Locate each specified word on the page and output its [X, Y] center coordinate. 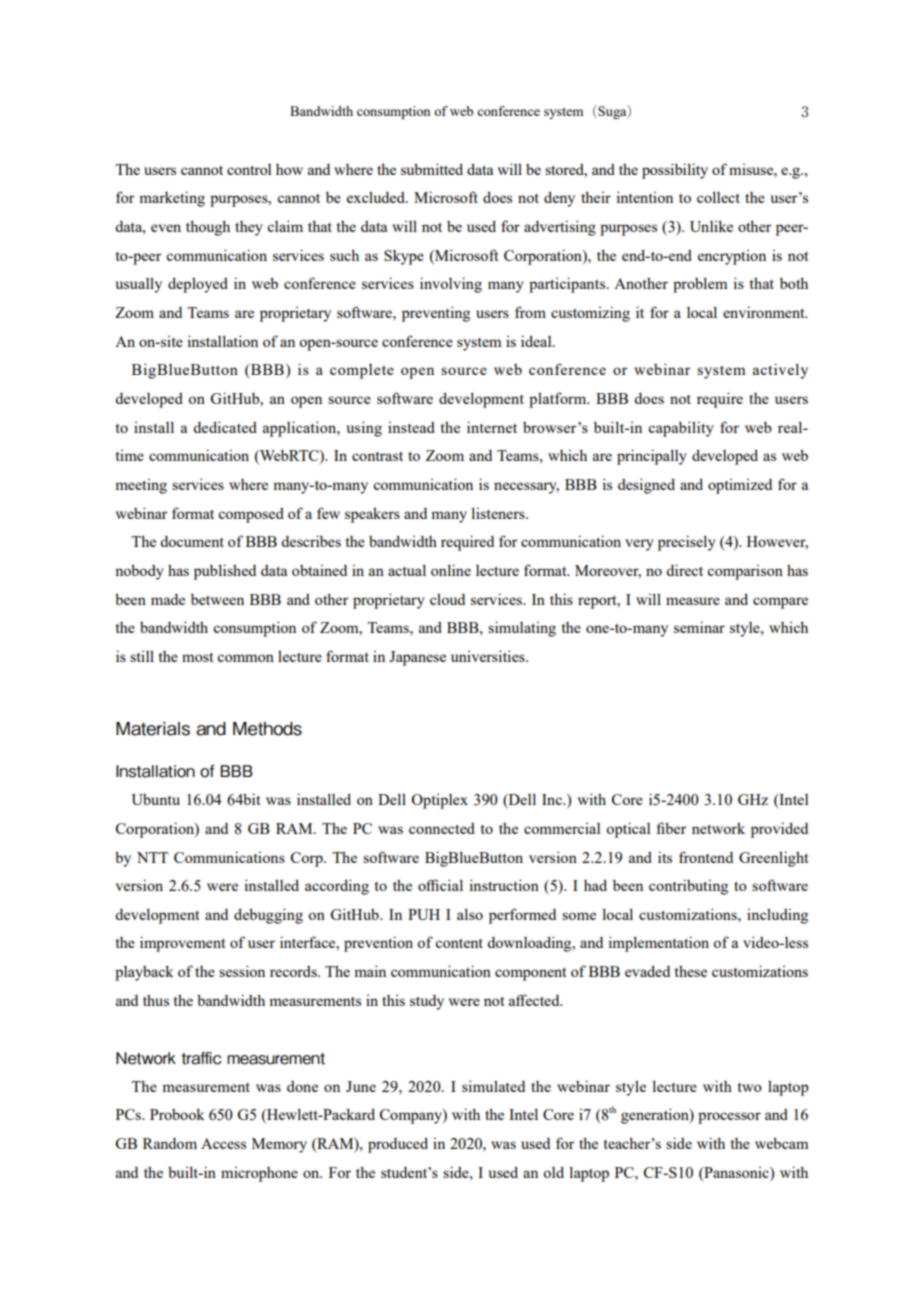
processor [729, 1118]
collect [718, 197]
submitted [432, 169]
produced [398, 1145]
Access [223, 1143]
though [208, 228]
